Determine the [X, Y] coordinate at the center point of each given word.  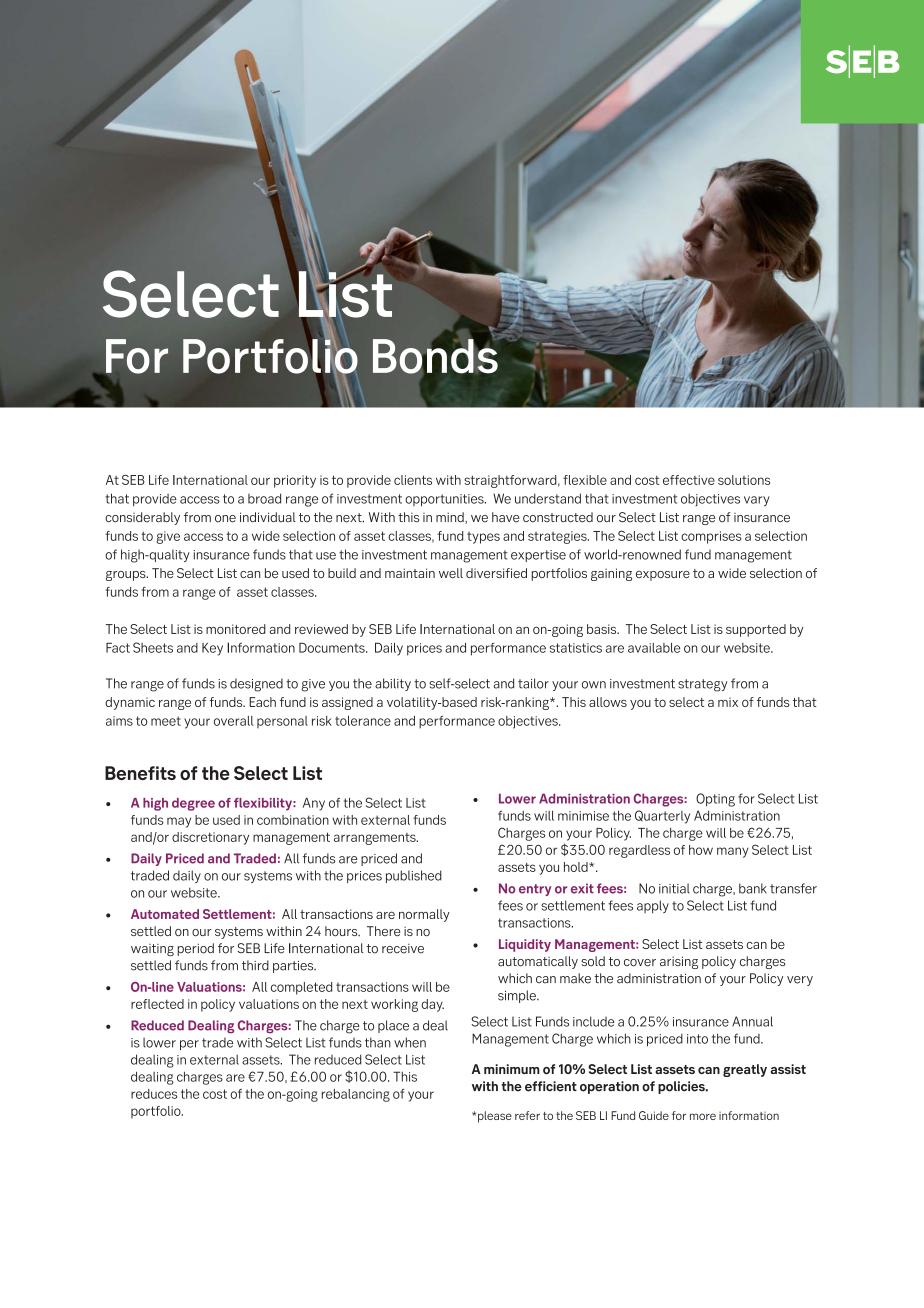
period [195, 949]
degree [193, 804]
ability [393, 684]
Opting [715, 800]
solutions [744, 480]
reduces [154, 1094]
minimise [583, 816]
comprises [711, 537]
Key [212, 649]
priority [295, 481]
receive [403, 949]
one [225, 519]
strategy [702, 685]
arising [679, 962]
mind [451, 518]
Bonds [436, 356]
